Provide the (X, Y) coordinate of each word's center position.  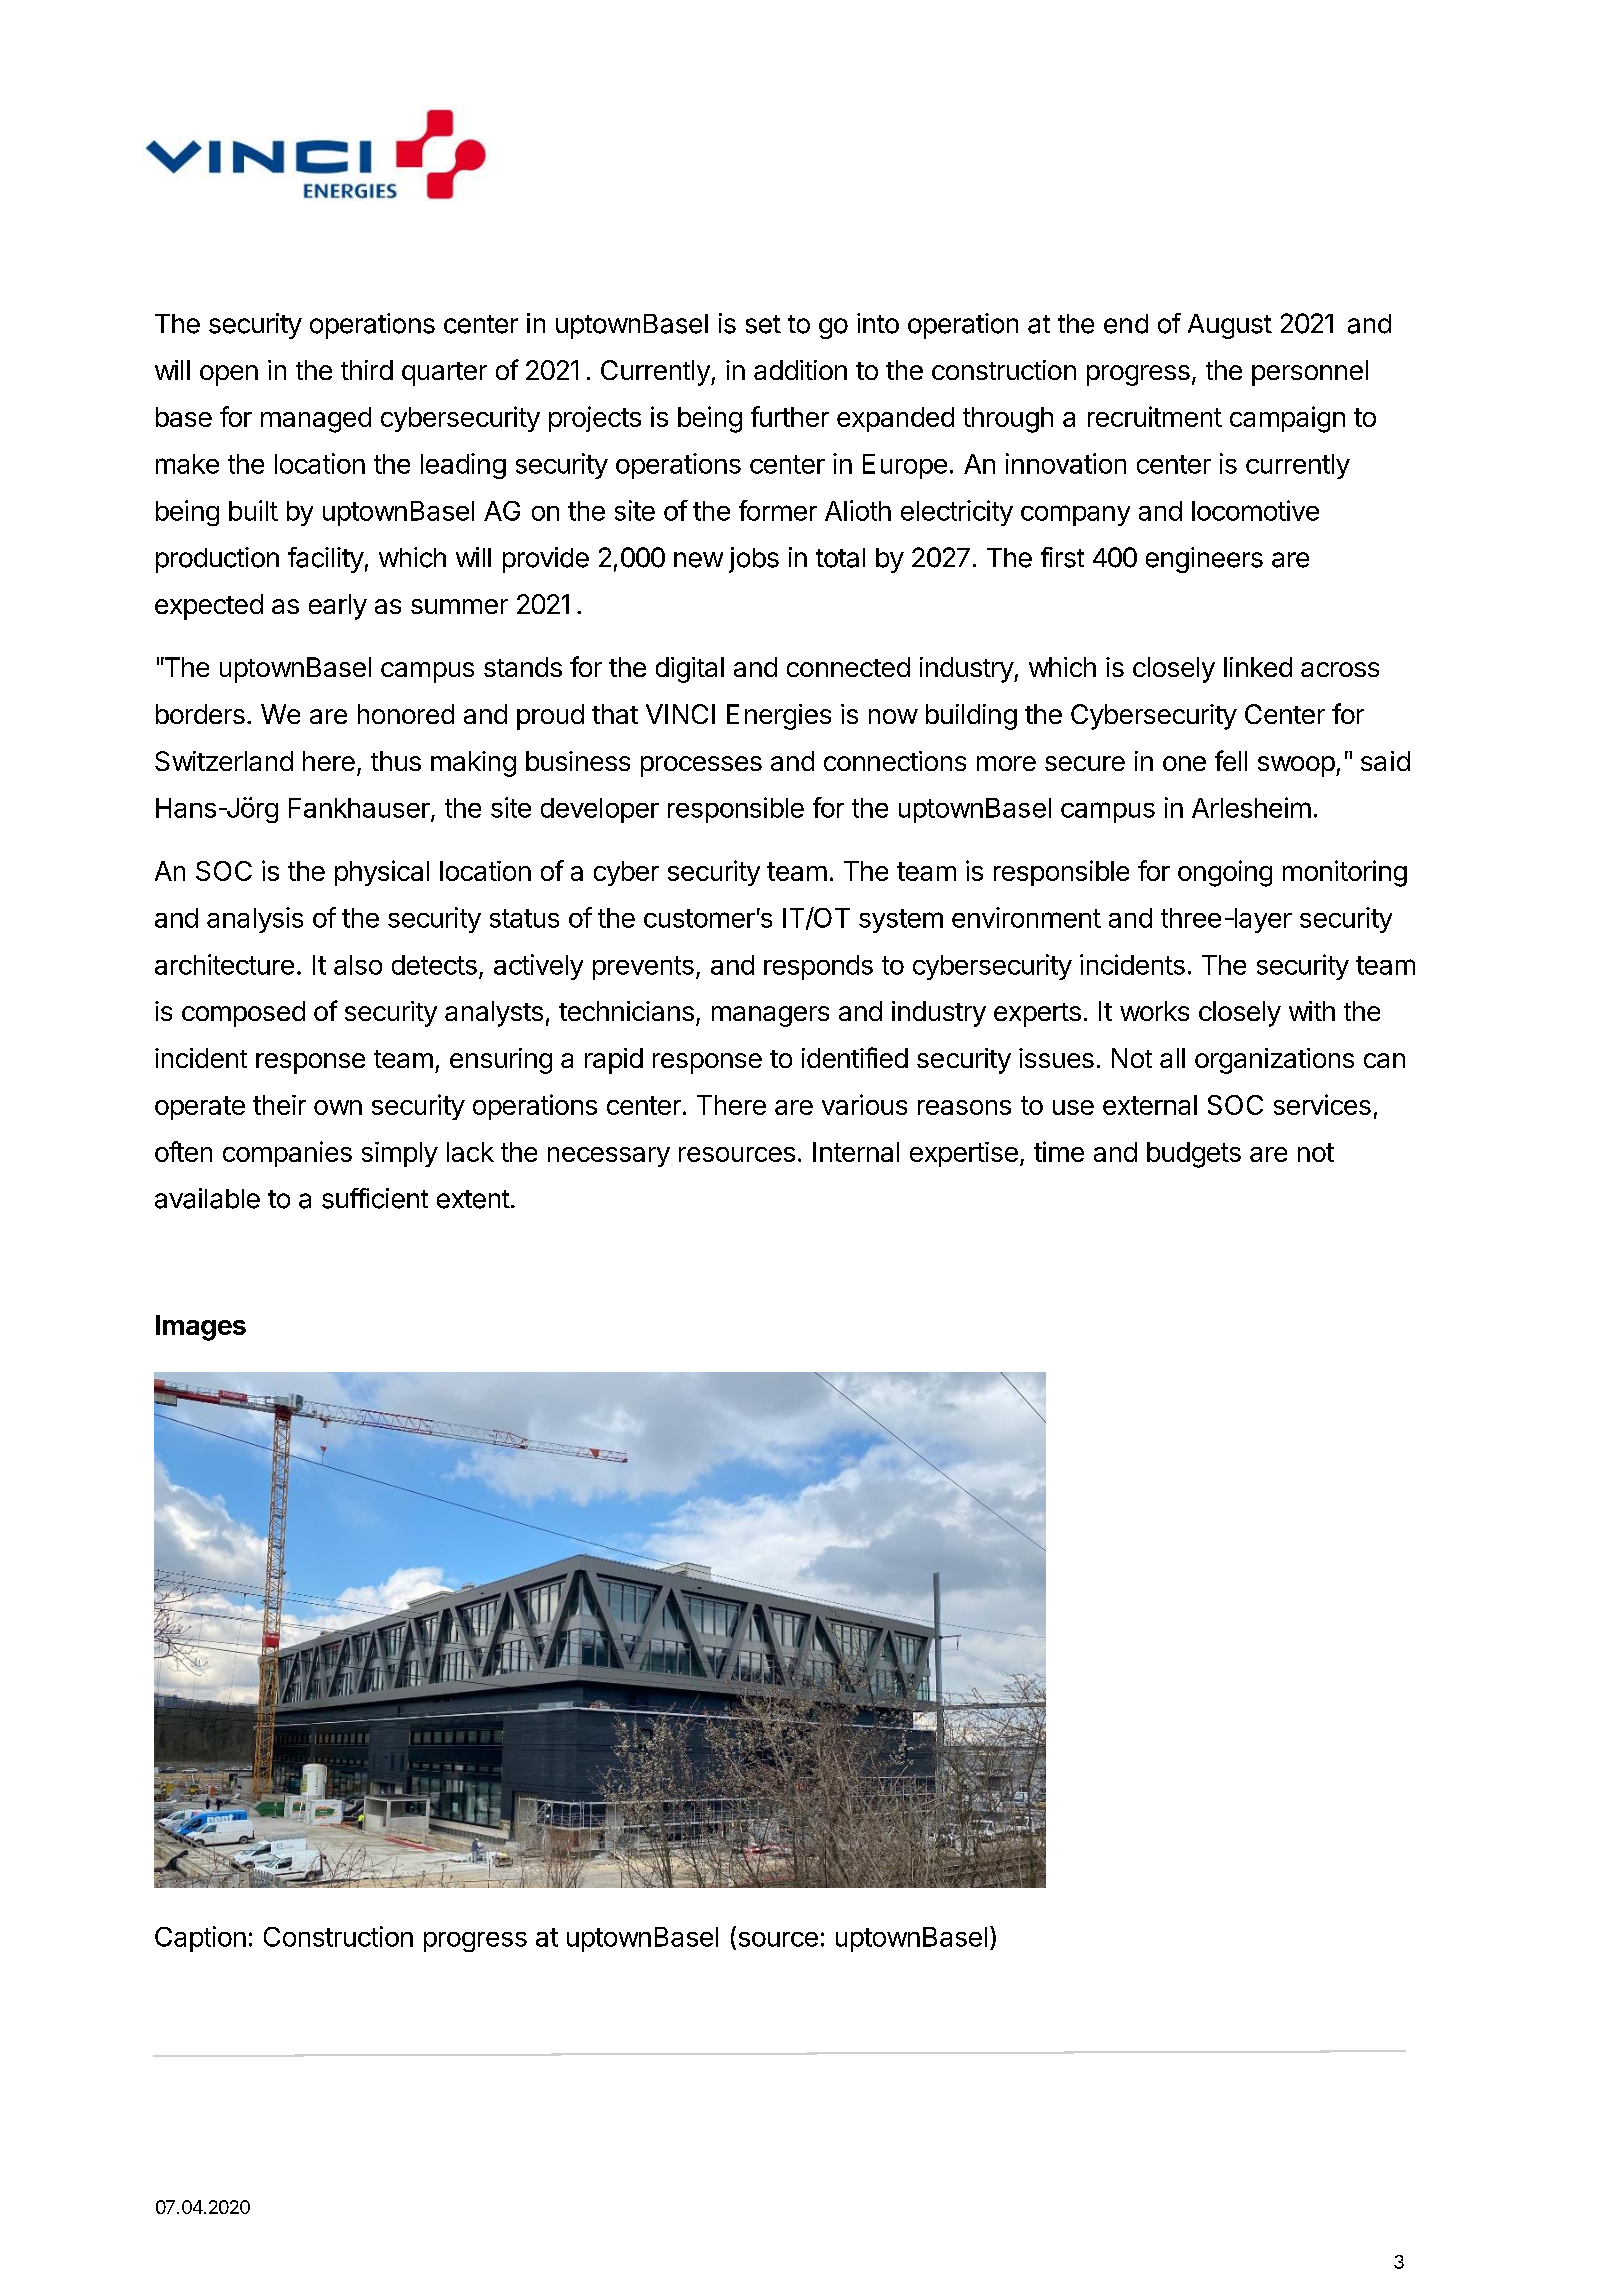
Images (201, 1328)
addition (800, 370)
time (1059, 1151)
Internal (856, 1152)
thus (396, 761)
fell (1231, 760)
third (367, 370)
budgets (1194, 1155)
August (1230, 326)
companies (287, 1154)
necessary (609, 1157)
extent (473, 1199)
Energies (779, 717)
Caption (200, 1939)
